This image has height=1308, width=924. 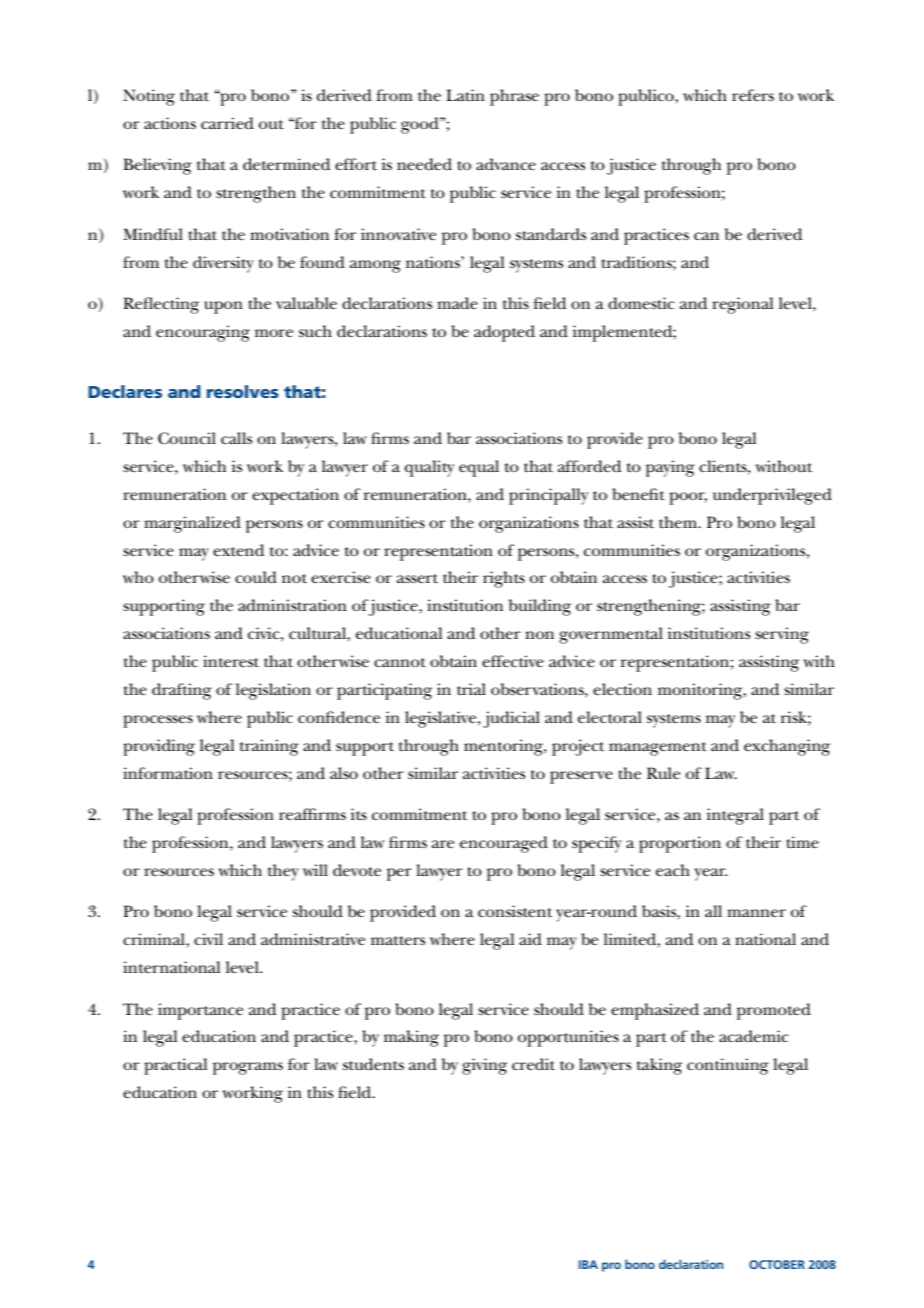 I want to click on proportion, so click(x=680, y=844).
